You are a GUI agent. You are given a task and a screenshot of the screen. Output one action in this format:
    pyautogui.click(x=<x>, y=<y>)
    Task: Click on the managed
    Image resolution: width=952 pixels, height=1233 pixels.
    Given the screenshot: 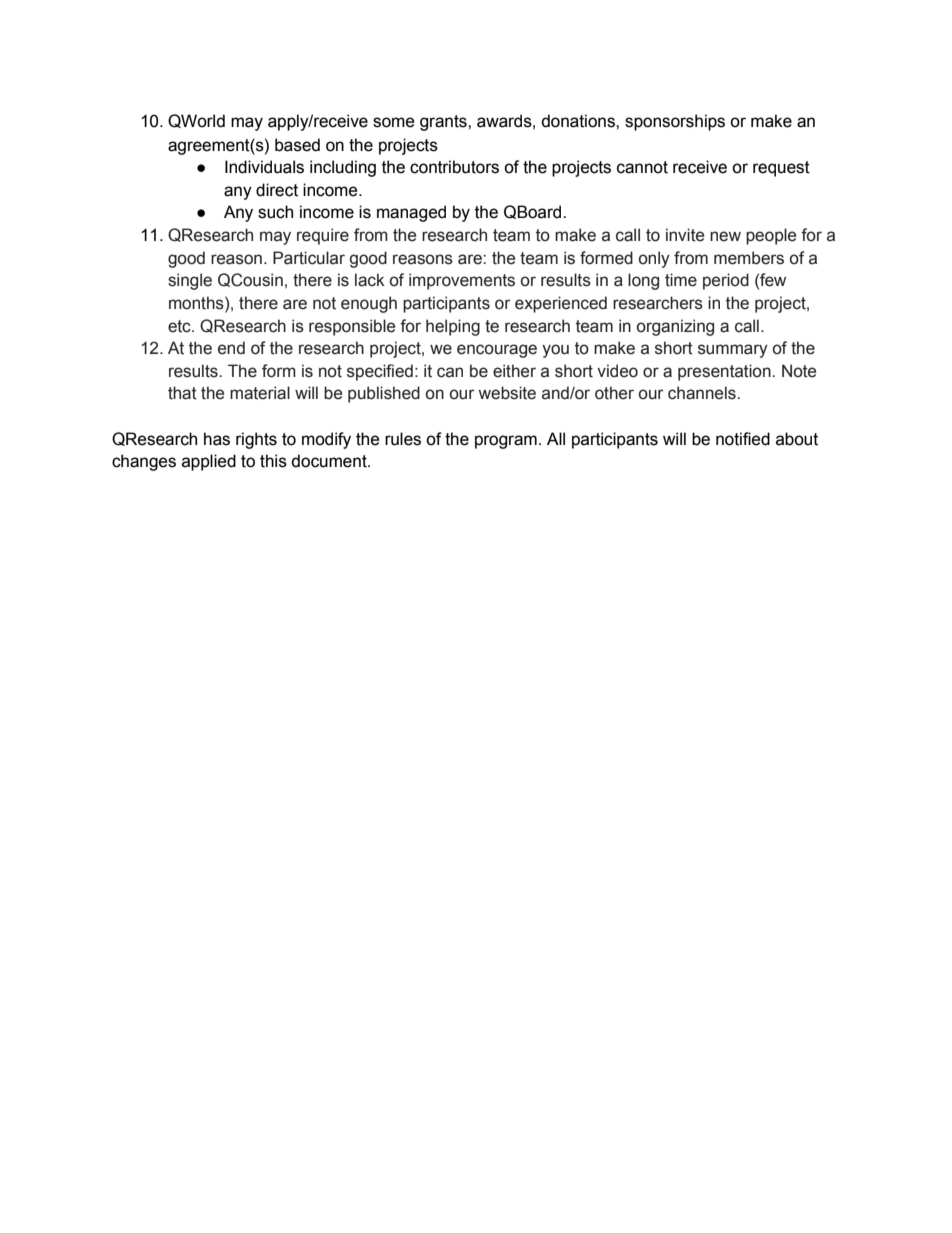 What is the action you would take?
    pyautogui.click(x=411, y=213)
